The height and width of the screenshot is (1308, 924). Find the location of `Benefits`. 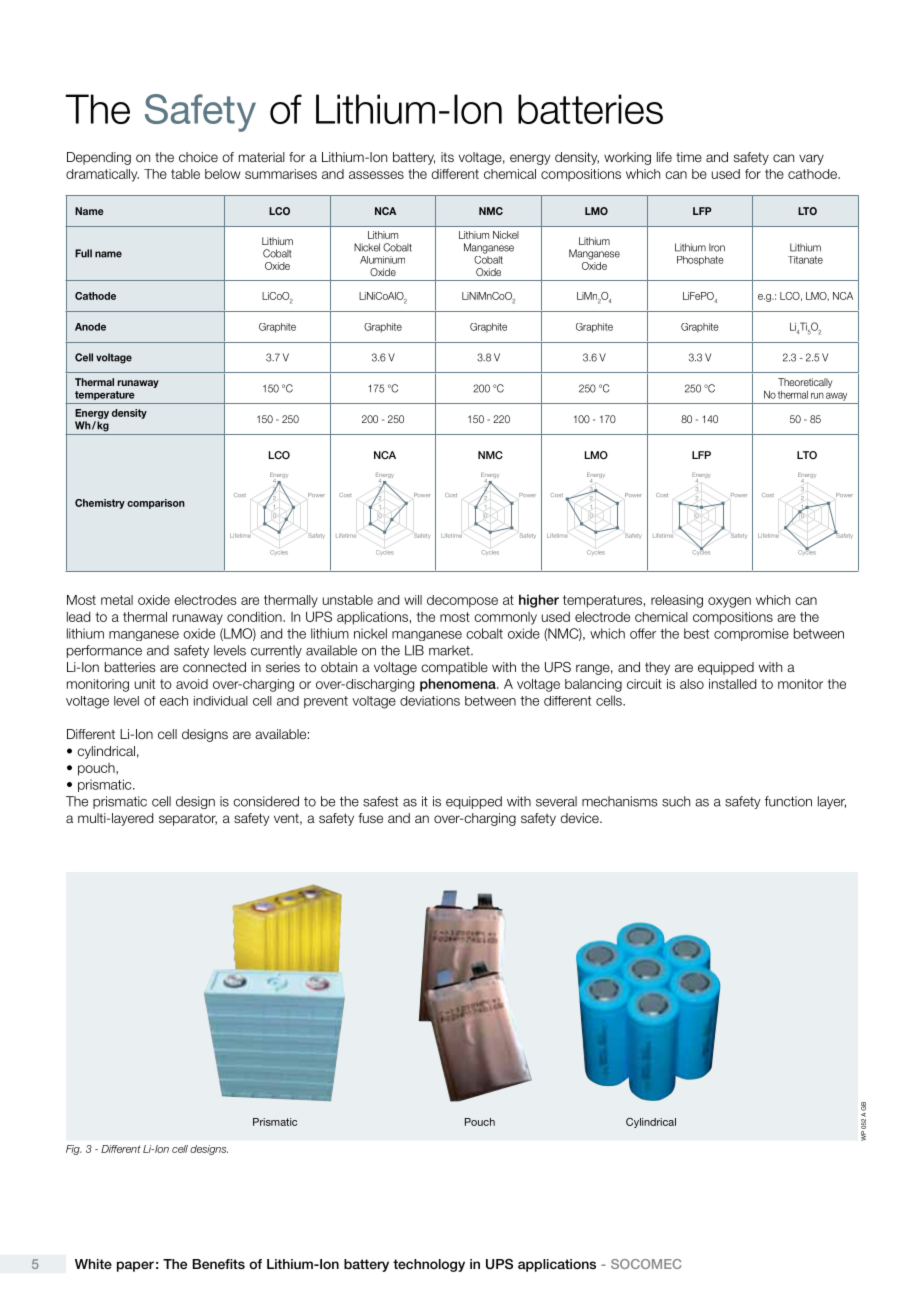

Benefits is located at coordinates (219, 1264).
